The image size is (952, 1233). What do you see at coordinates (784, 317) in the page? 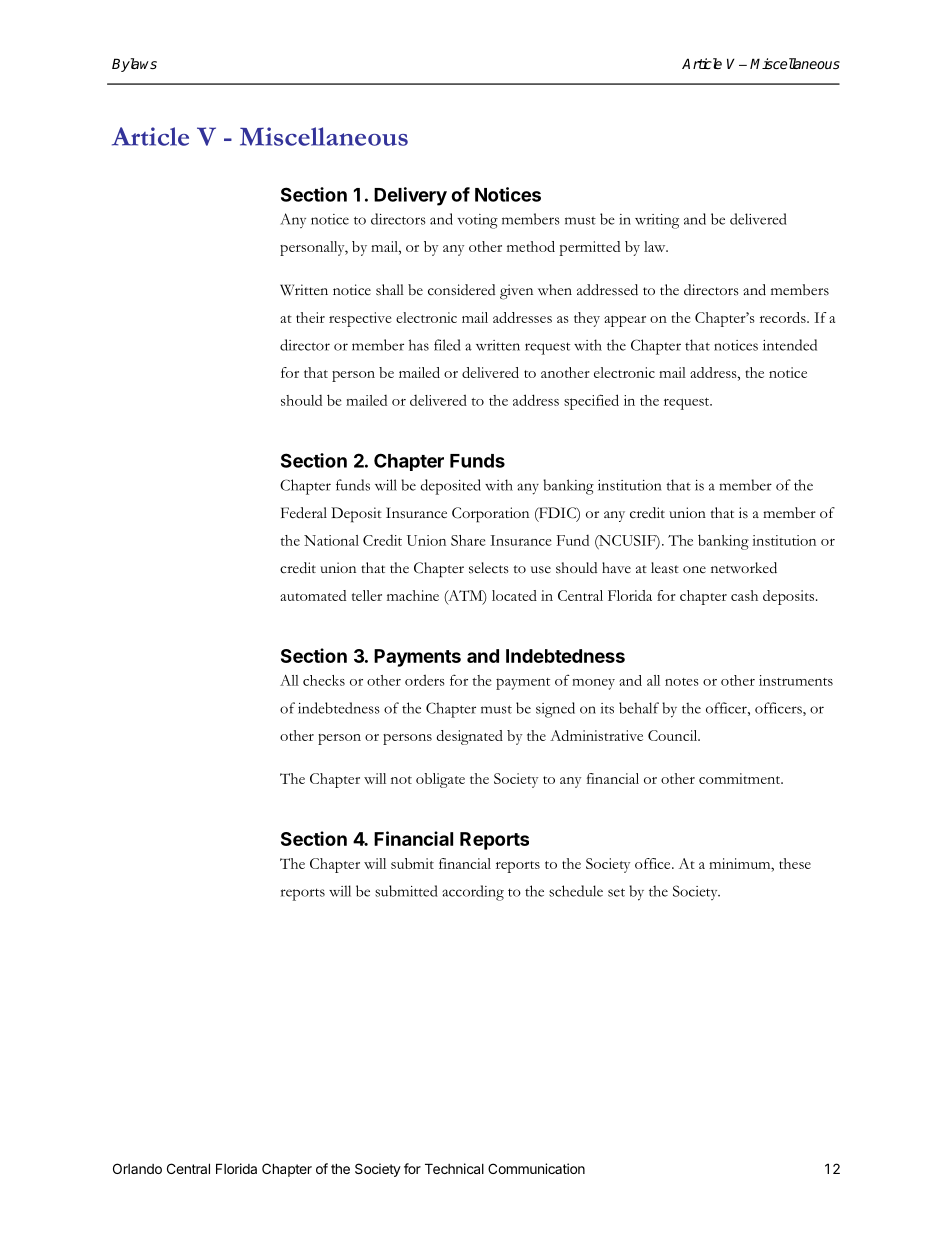
I see `records` at bounding box center [784, 317].
